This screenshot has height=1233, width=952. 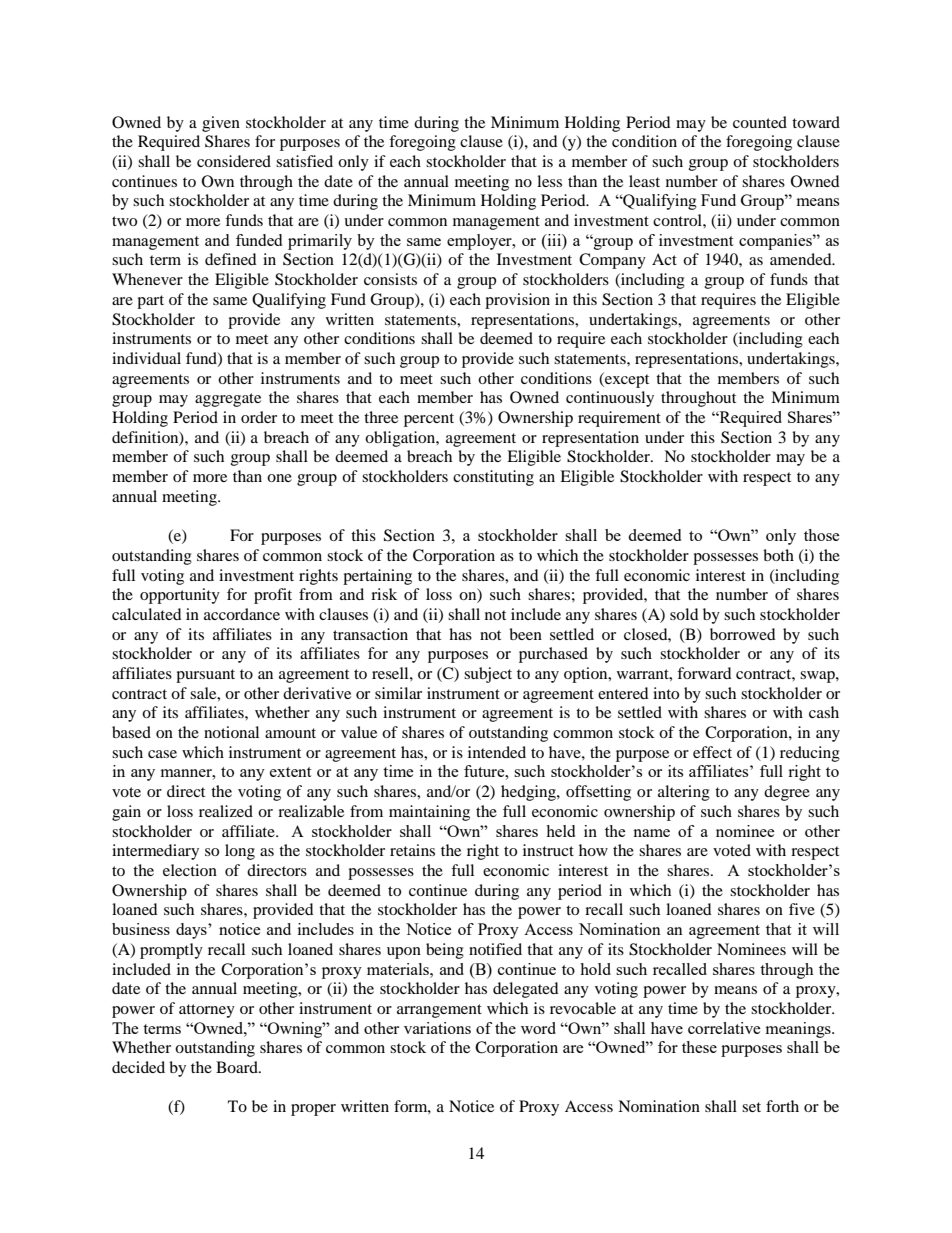 I want to click on counted, so click(x=760, y=122).
